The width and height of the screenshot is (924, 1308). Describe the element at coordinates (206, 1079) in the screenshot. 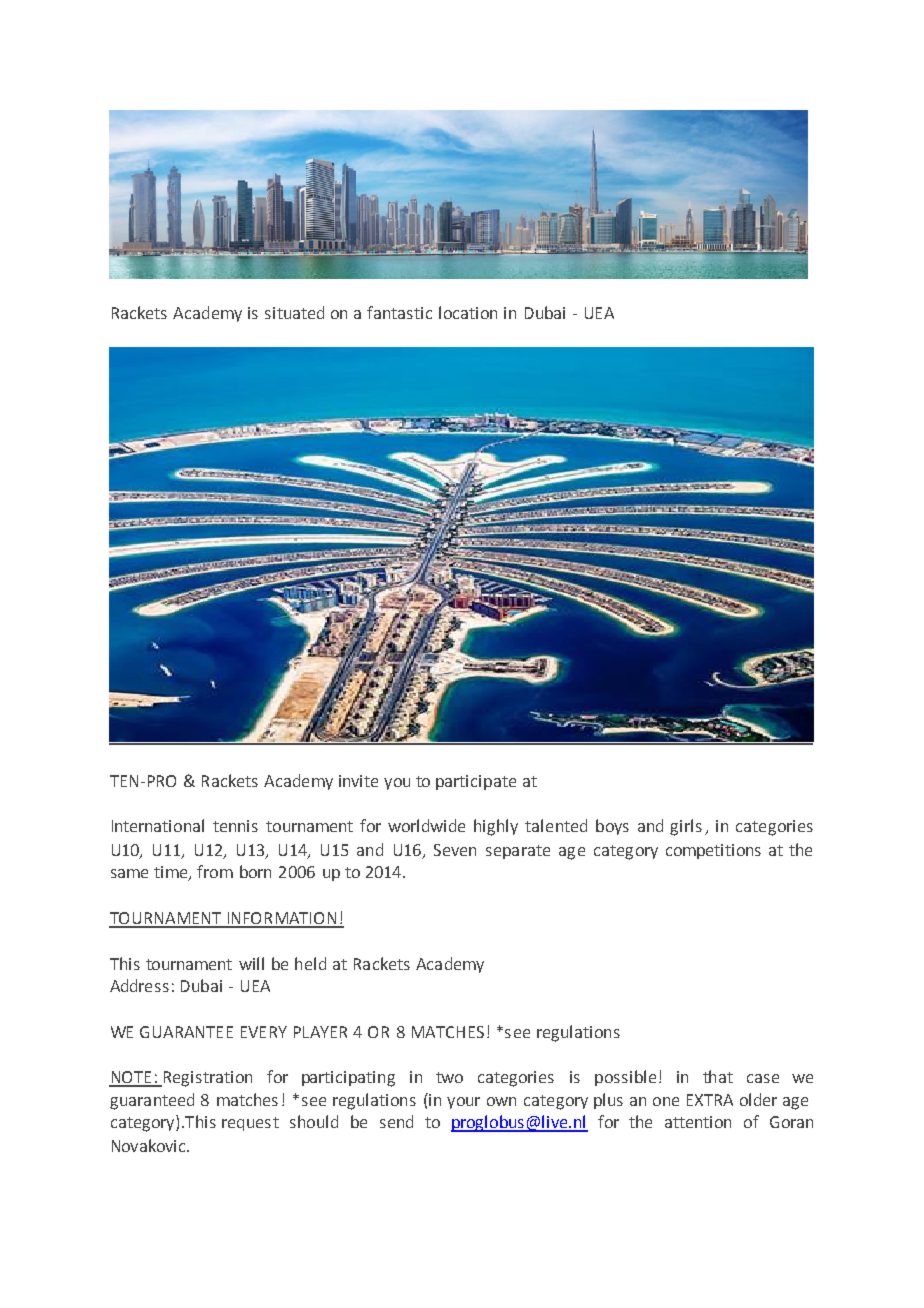

I see `Registration` at that location.
